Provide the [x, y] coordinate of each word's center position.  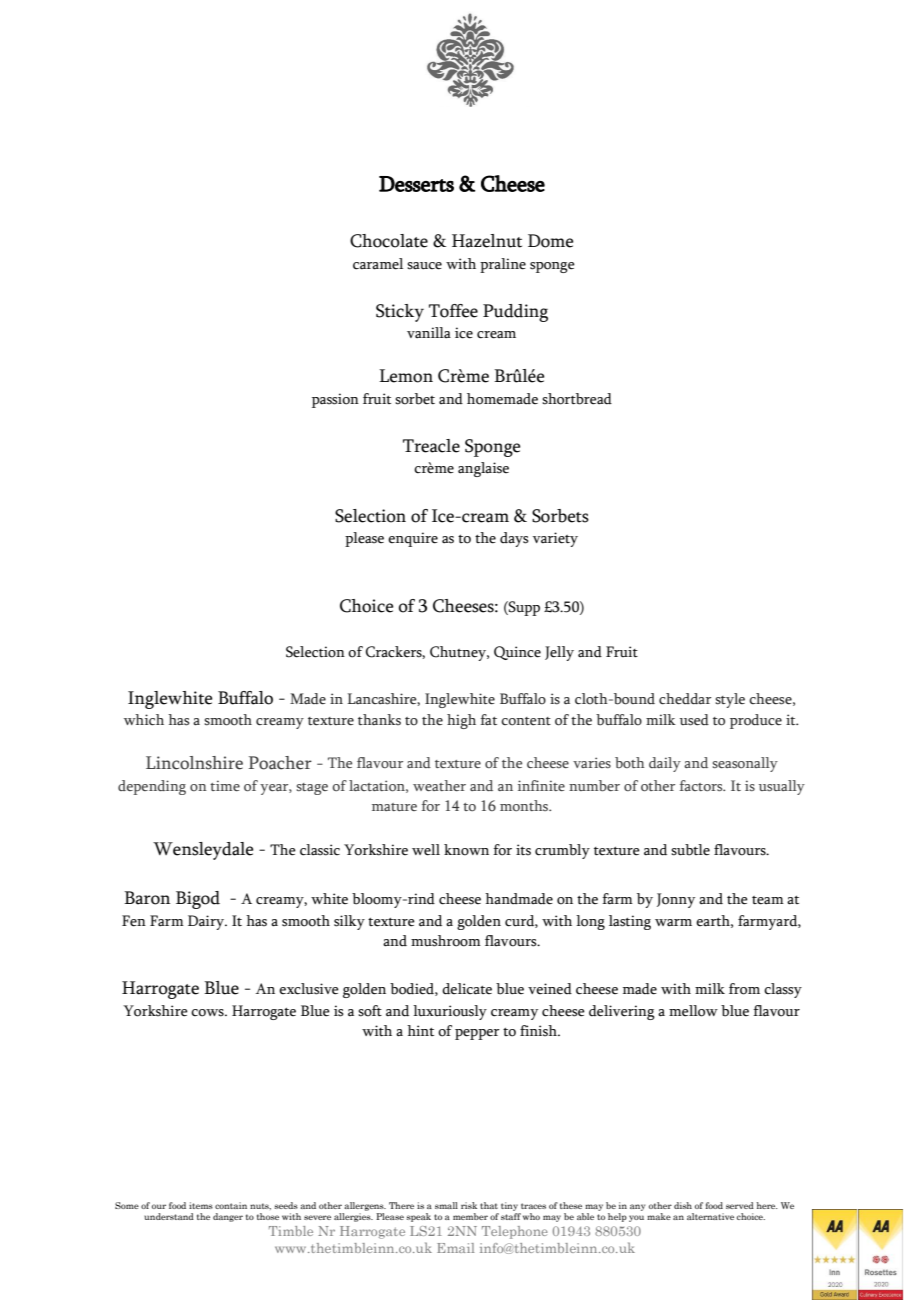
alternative [710, 1216]
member [470, 1216]
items [201, 1205]
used [694, 720]
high [461, 721]
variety [555, 539]
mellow [693, 1011]
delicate [467, 989]
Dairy [207, 922]
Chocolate [389, 241]
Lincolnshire [194, 763]
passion [335, 400]
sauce [424, 266]
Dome [550, 241]
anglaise [483, 469]
